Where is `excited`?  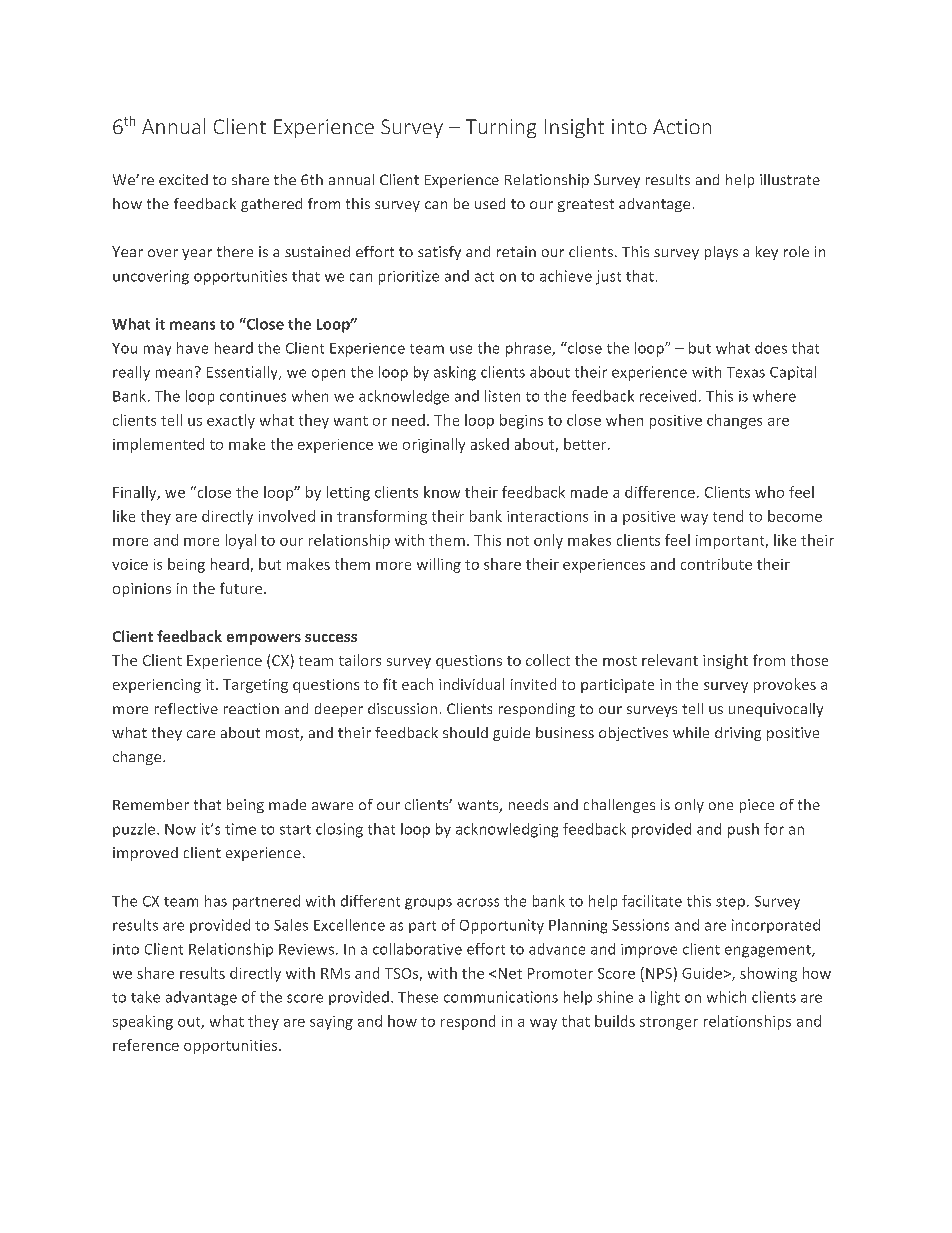
excited is located at coordinates (183, 179).
